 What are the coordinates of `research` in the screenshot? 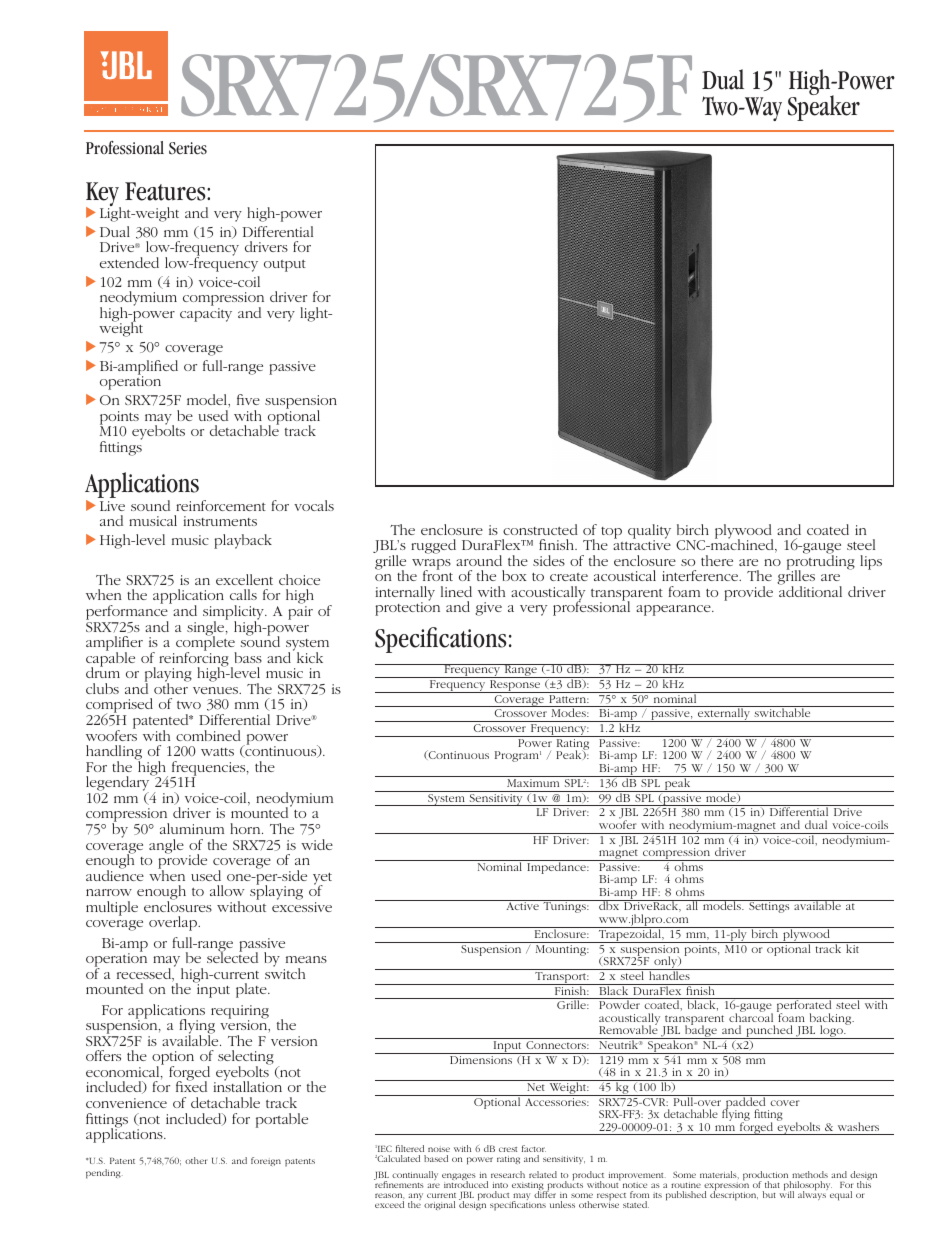 It's located at (508, 1174).
